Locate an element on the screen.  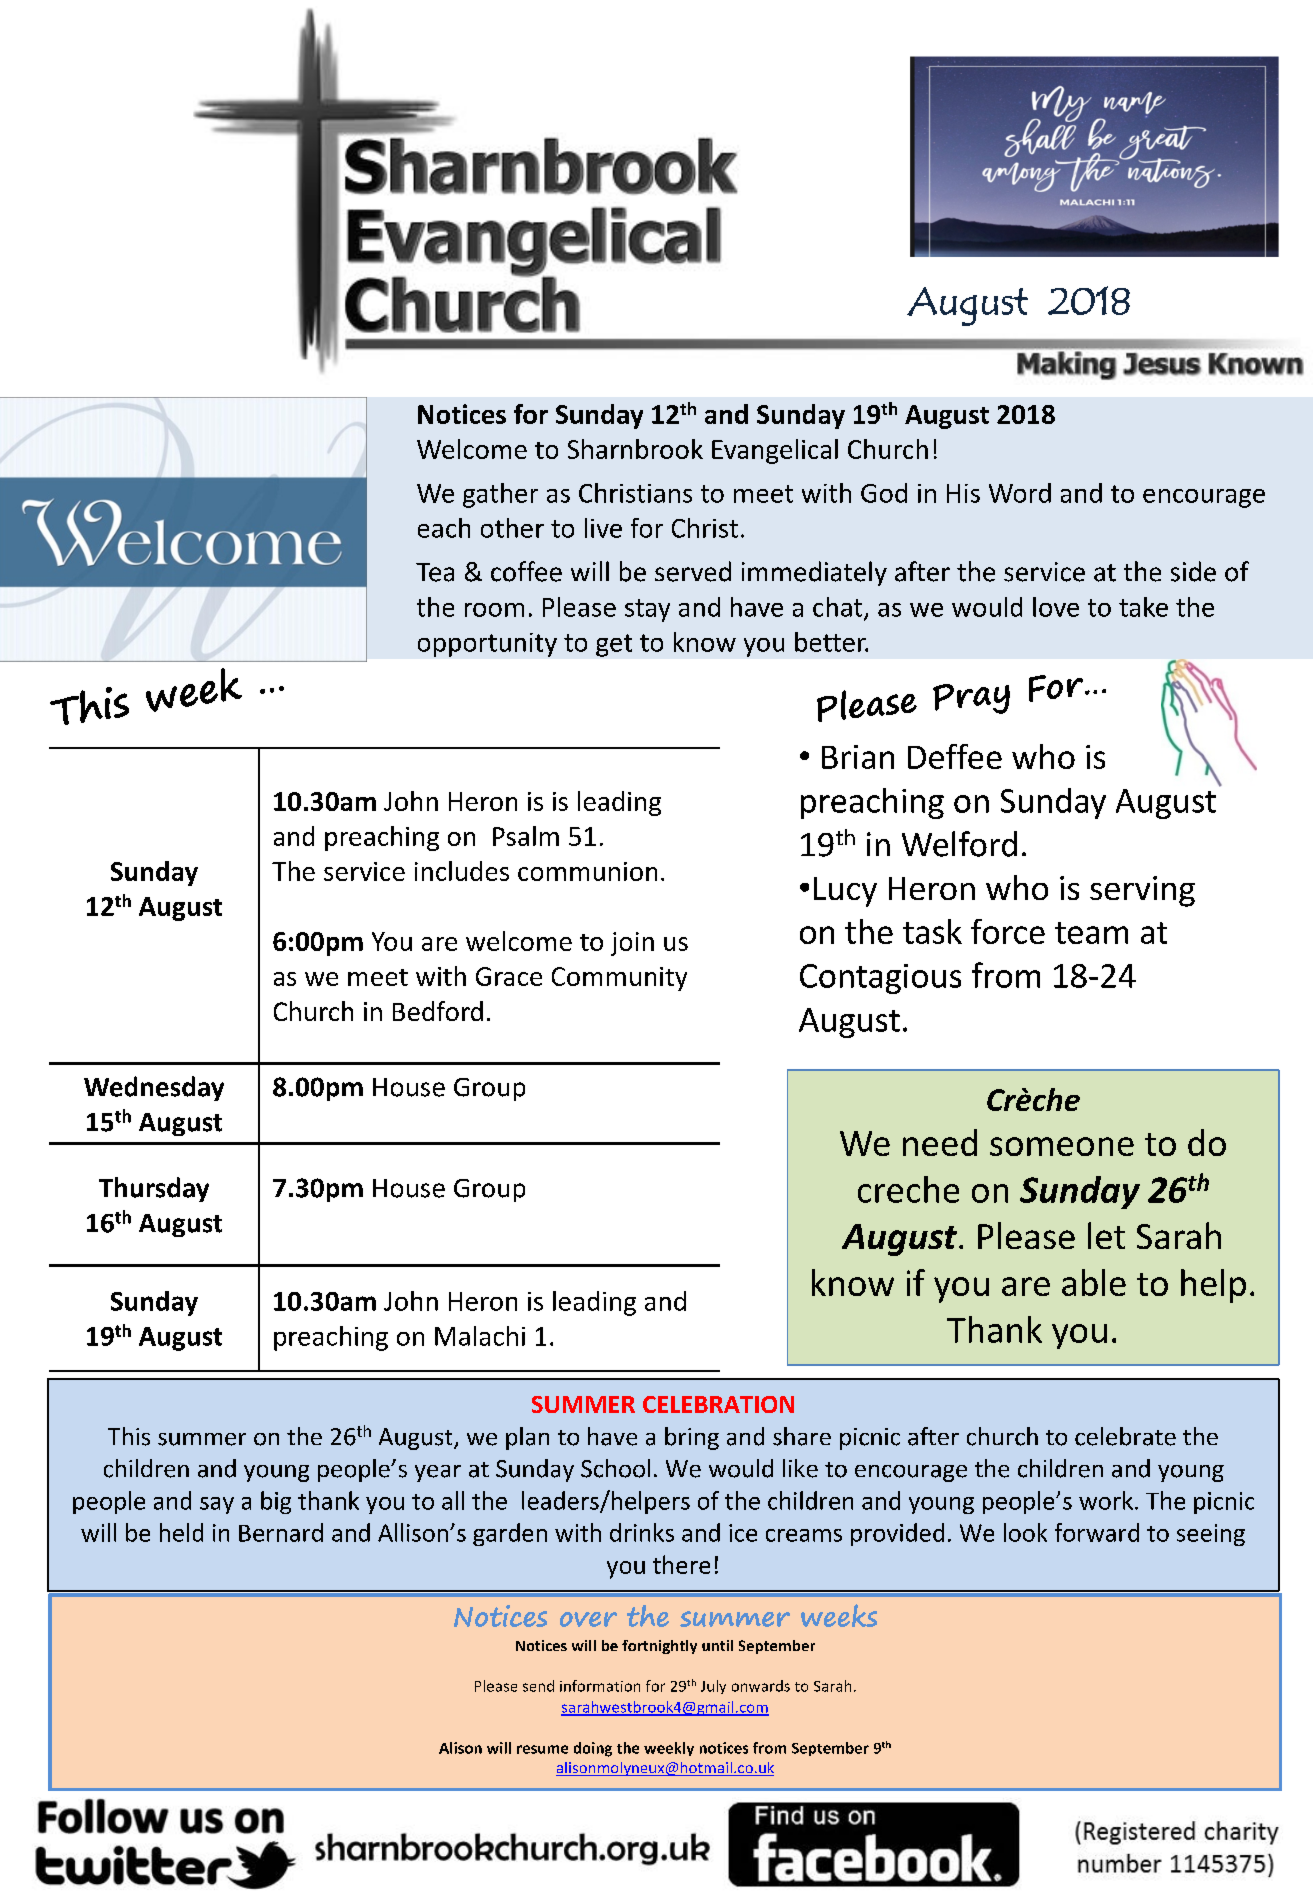
team is located at coordinates (1091, 933).
